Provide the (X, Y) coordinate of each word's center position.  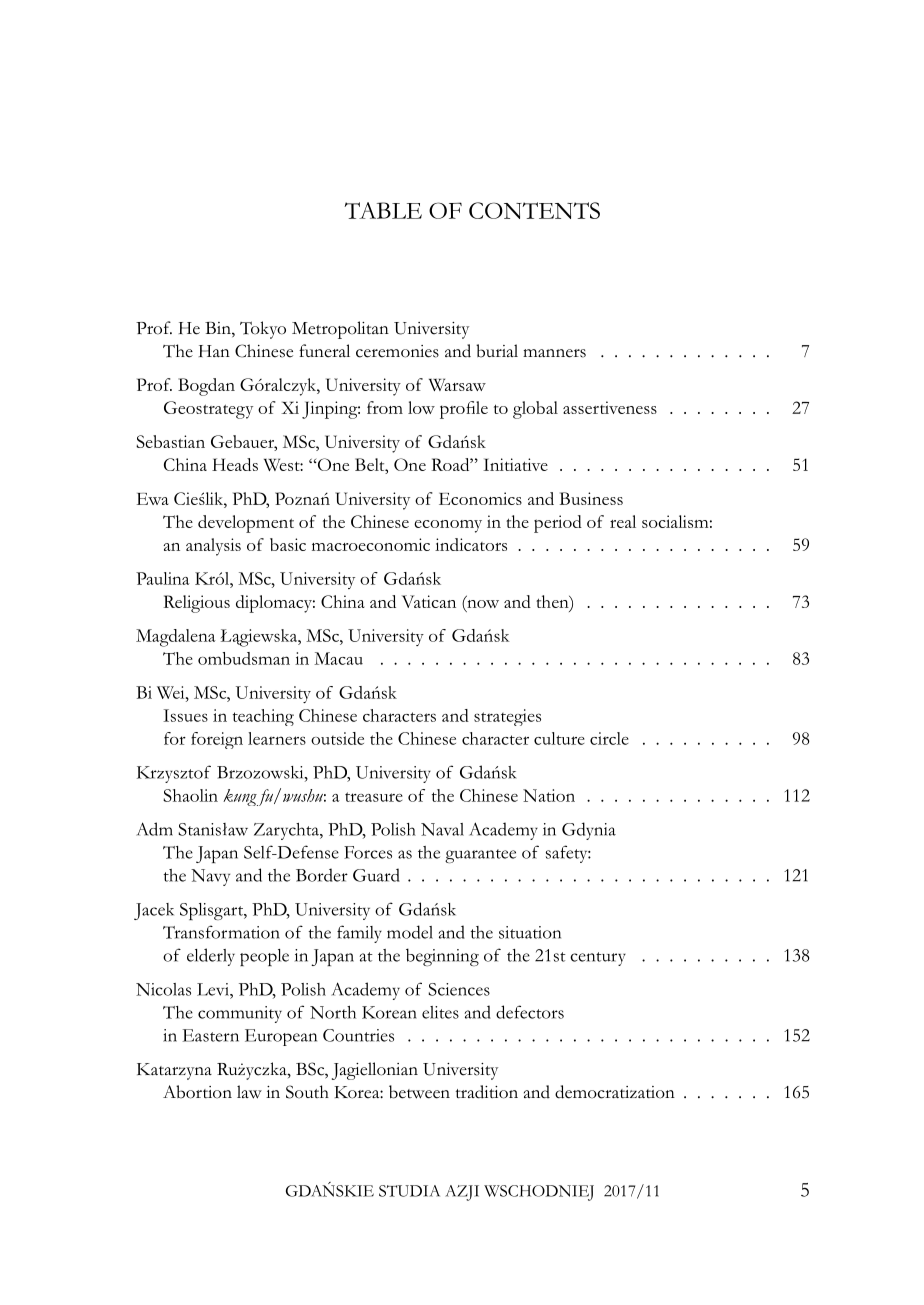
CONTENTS (534, 210)
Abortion (197, 1092)
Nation (549, 795)
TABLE (383, 210)
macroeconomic (371, 544)
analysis (213, 547)
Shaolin (190, 795)
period (558, 524)
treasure (374, 797)
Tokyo (263, 330)
